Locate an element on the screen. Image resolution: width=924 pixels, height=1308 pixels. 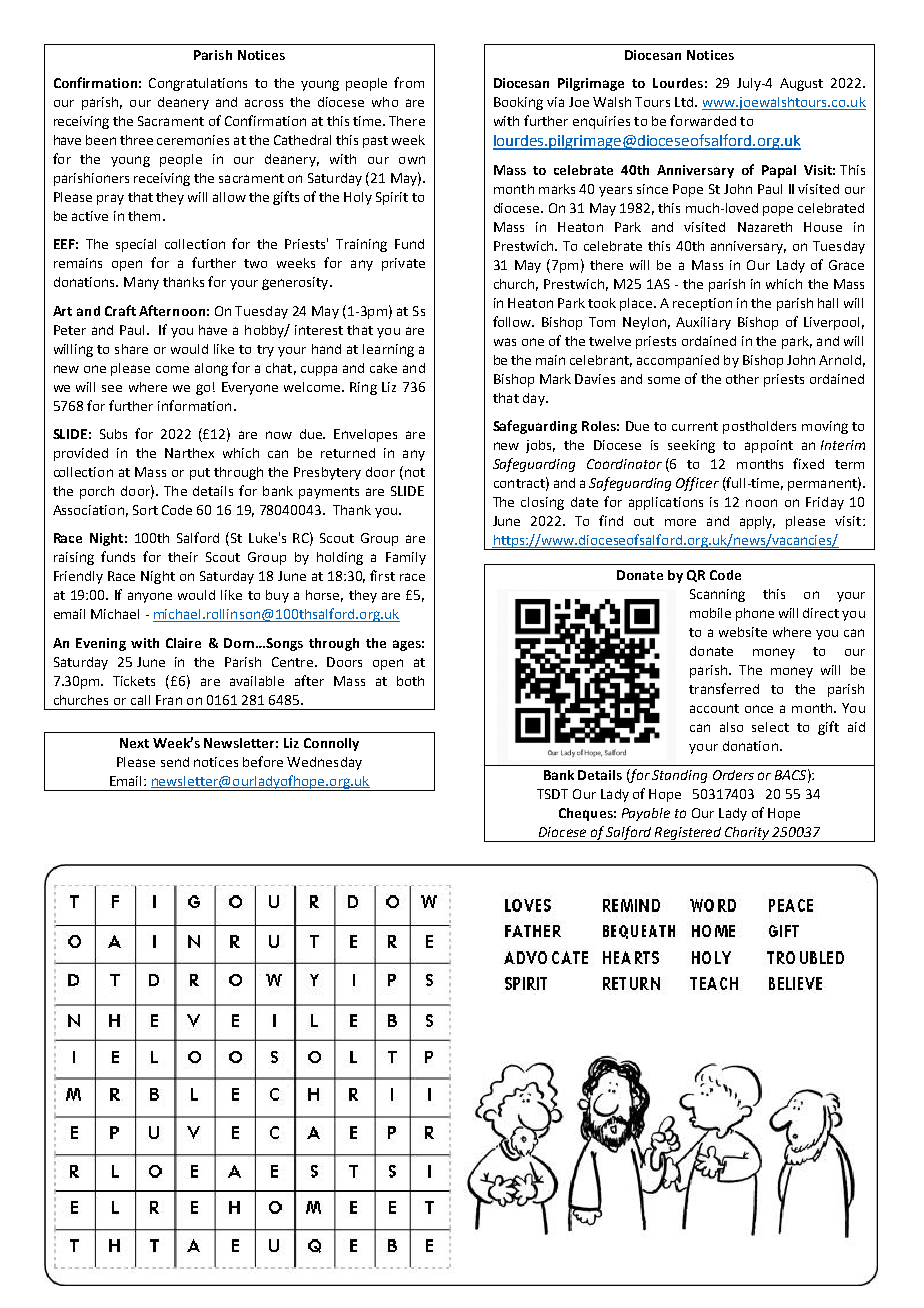
Booking is located at coordinates (518, 103).
